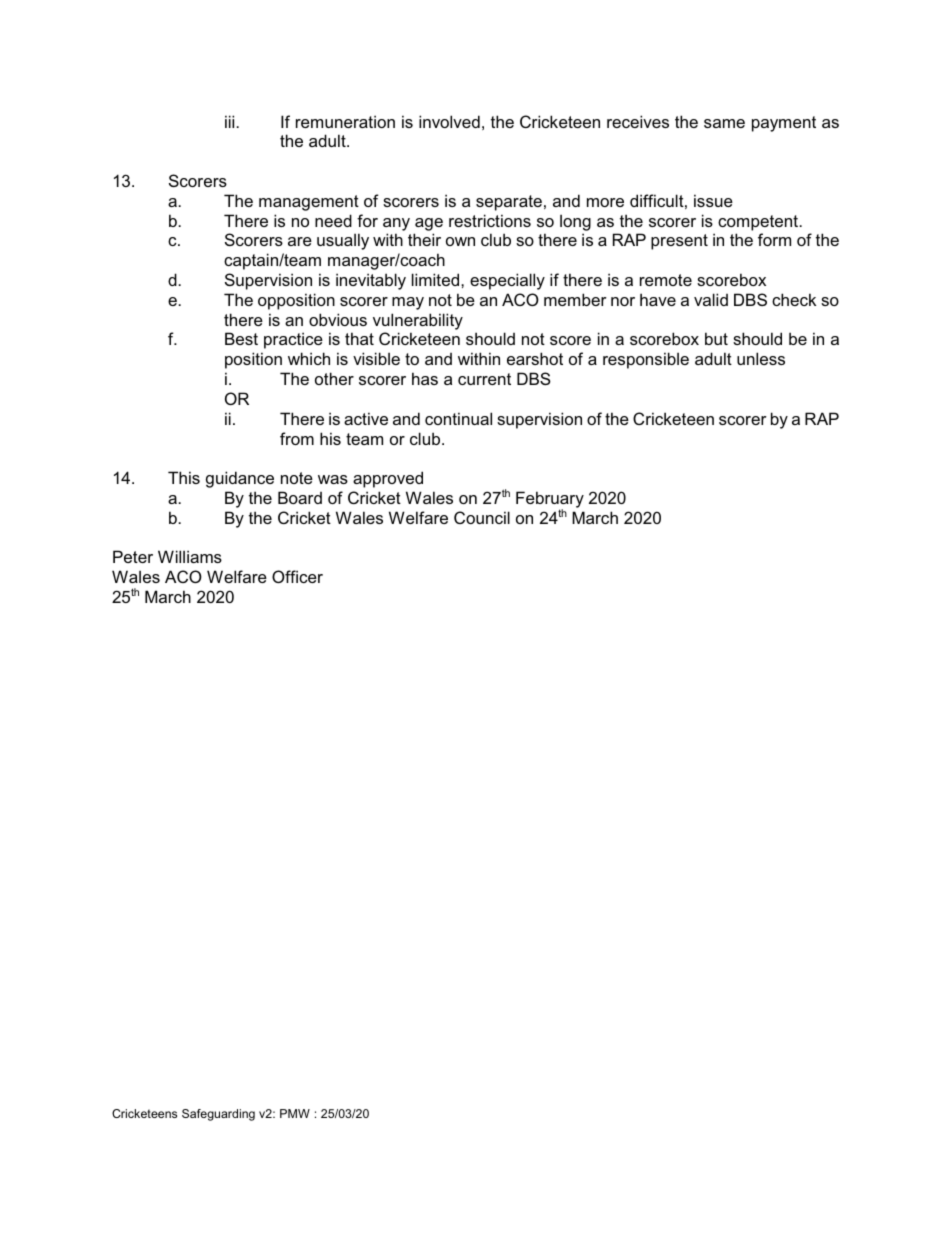 This screenshot has width=952, height=1233. What do you see at coordinates (231, 121) in the screenshot?
I see `iii` at bounding box center [231, 121].
